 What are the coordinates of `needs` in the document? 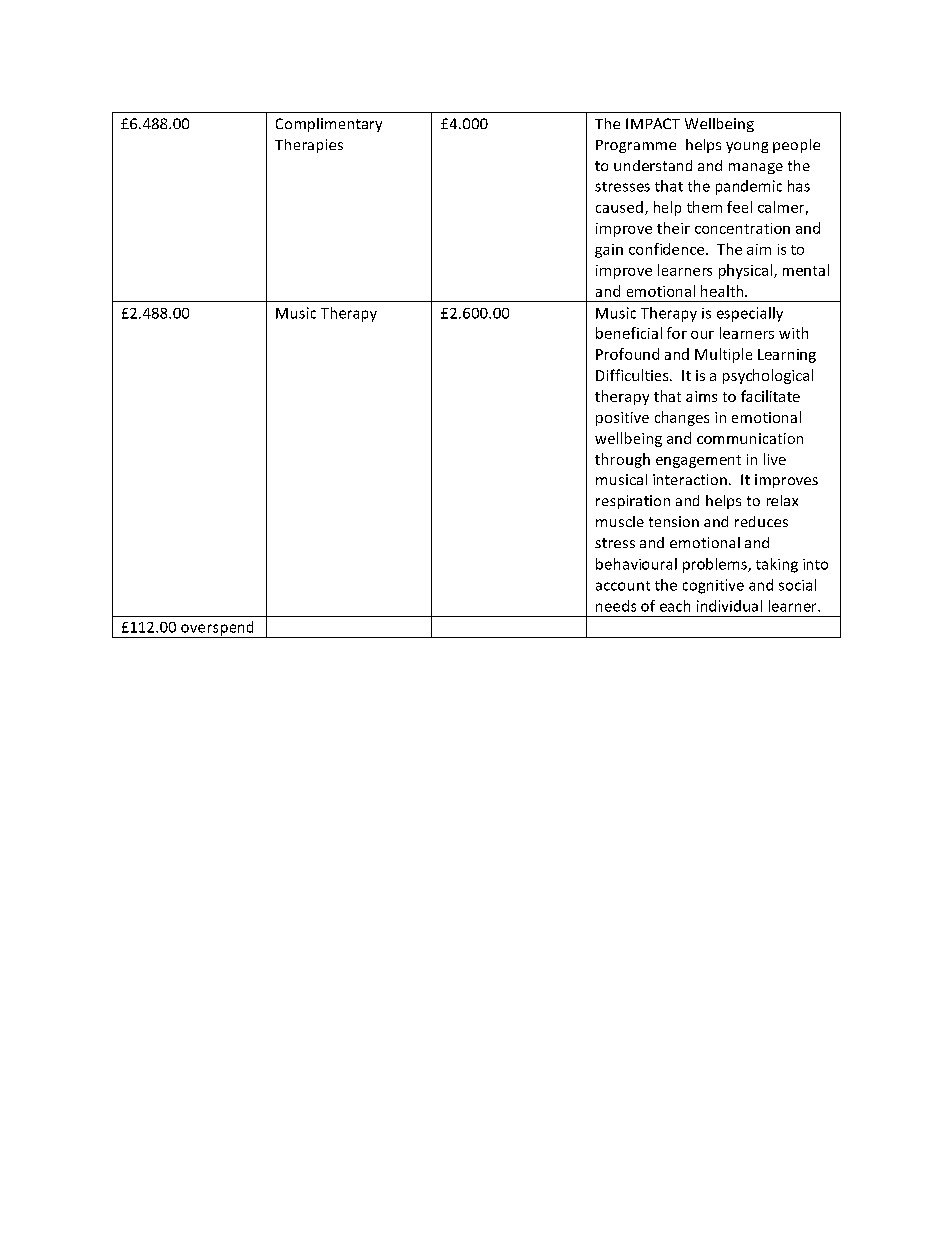 It's located at (616, 606).
